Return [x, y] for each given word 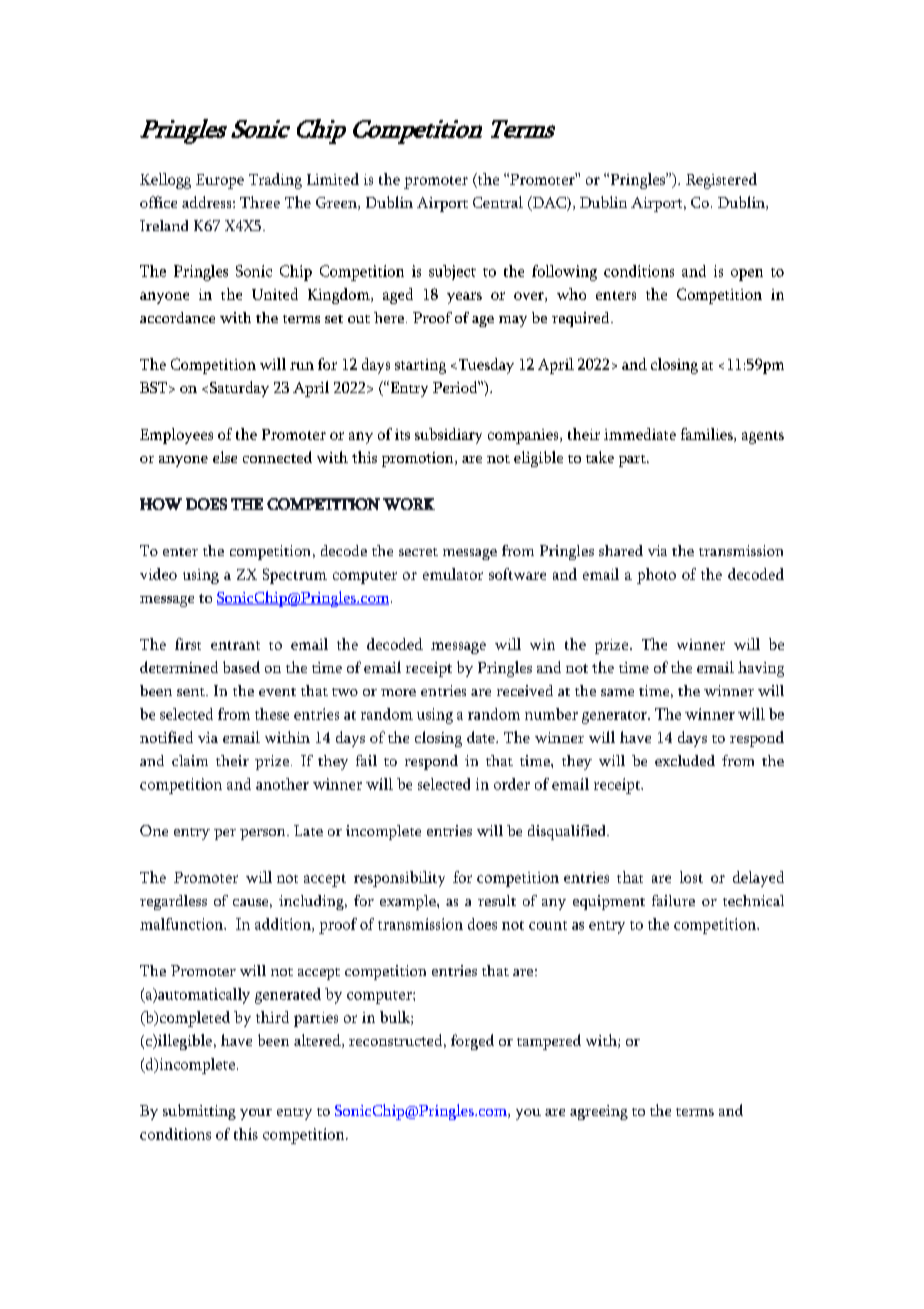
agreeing [599, 1112]
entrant [235, 645]
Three [260, 202]
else [225, 457]
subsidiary [448, 436]
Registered [721, 181]
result [497, 900]
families [708, 435]
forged [472, 1042]
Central [498, 202]
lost [691, 877]
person [264, 834]
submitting [199, 1112]
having [761, 669]
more [398, 692]
